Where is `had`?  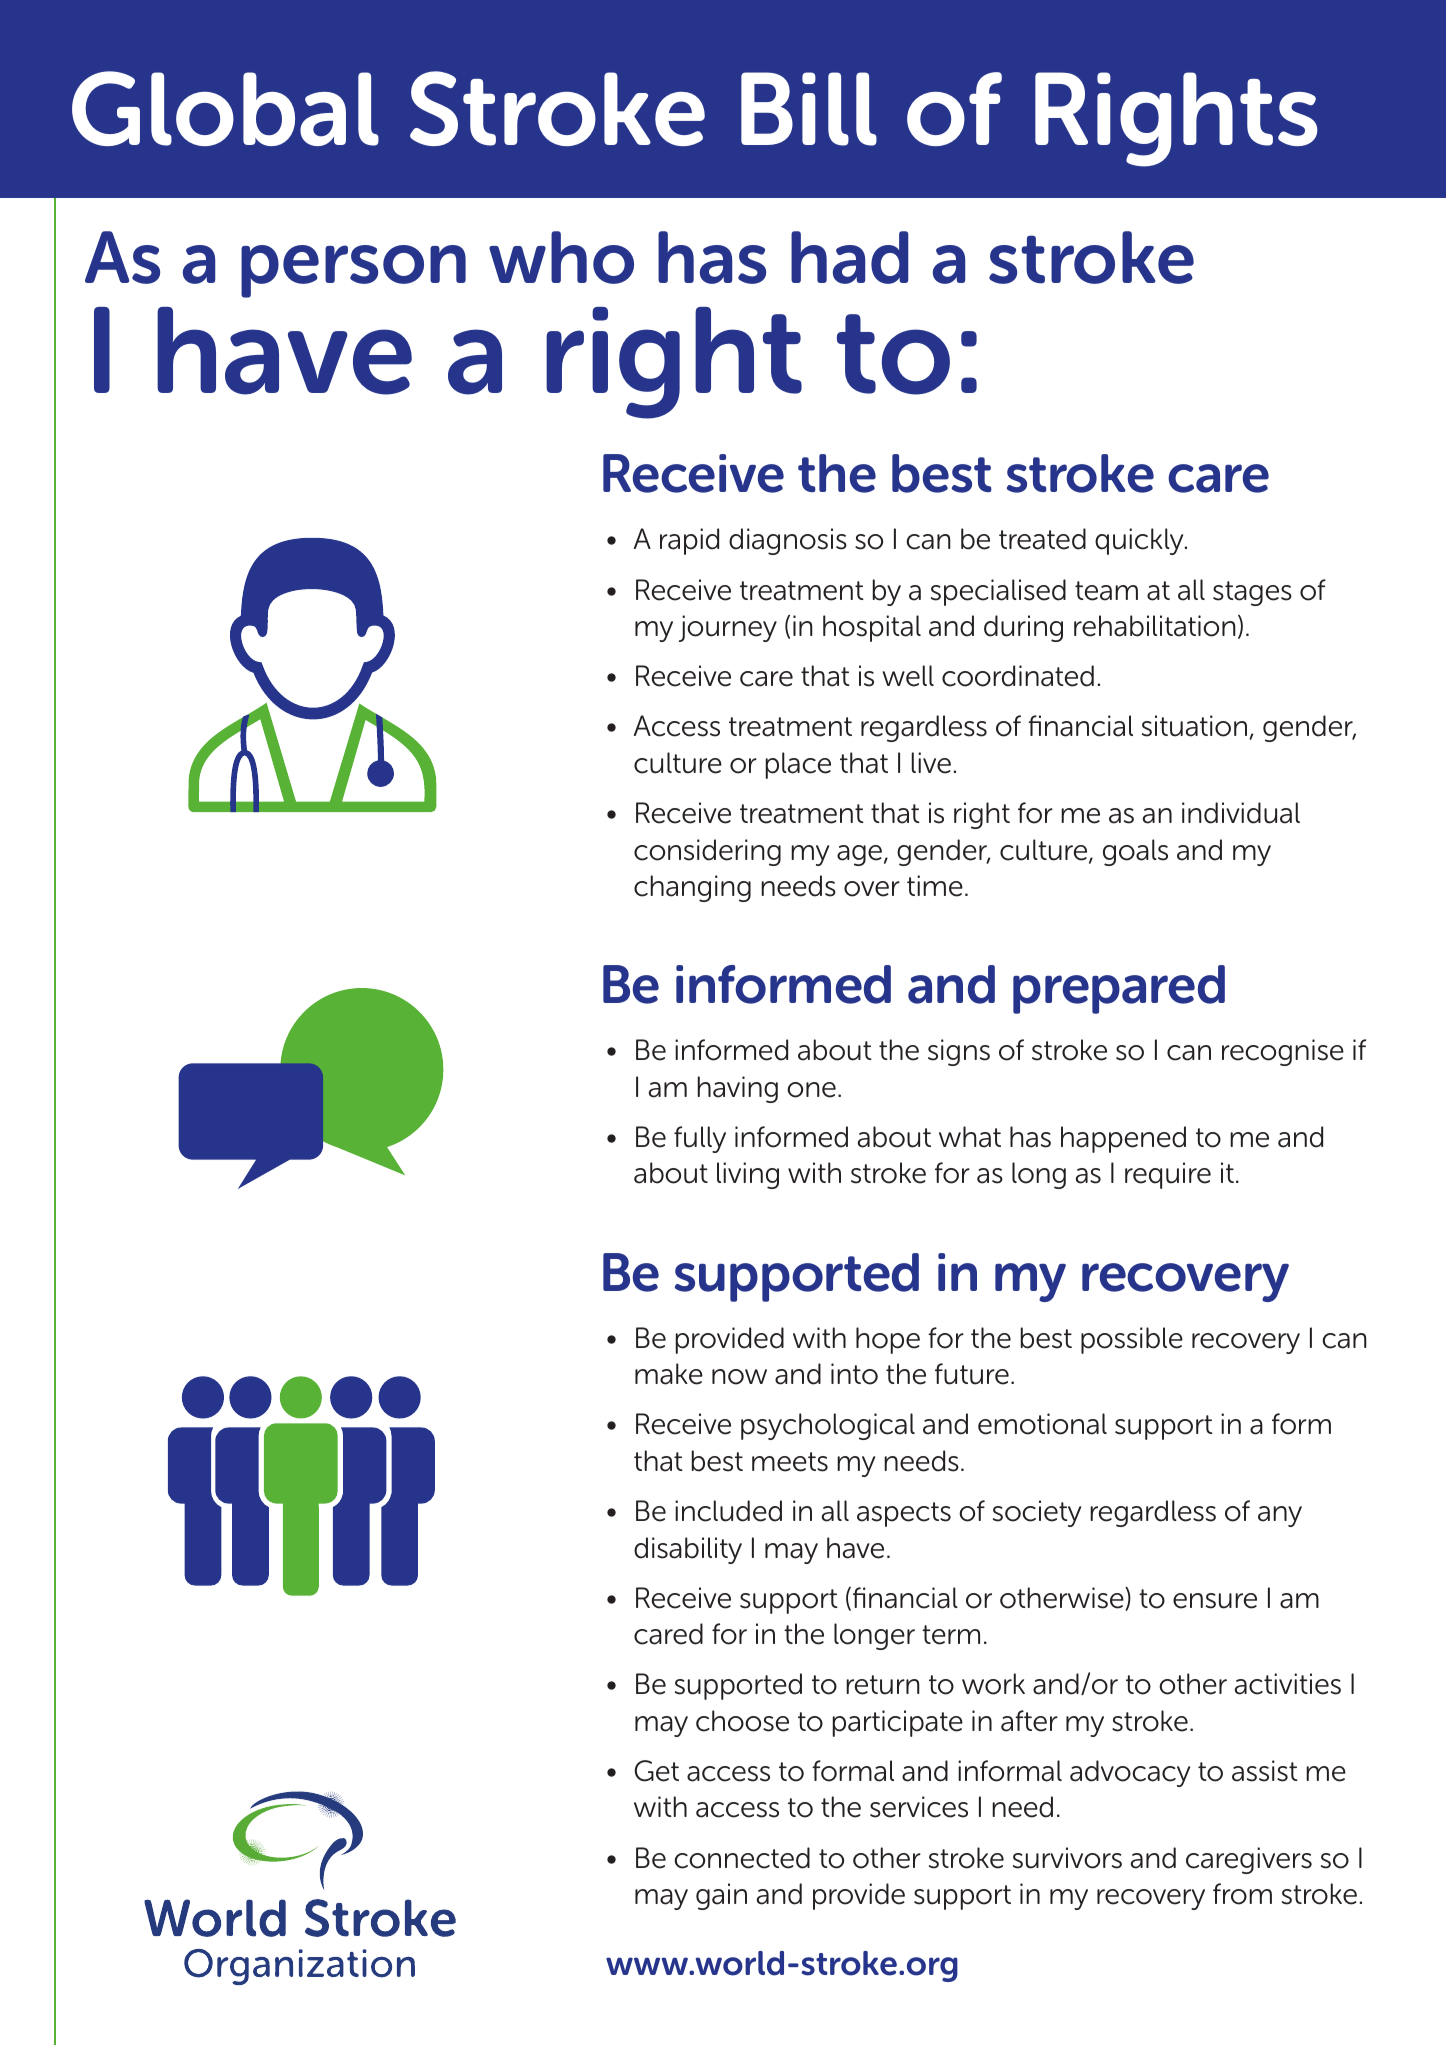 had is located at coordinates (850, 257).
